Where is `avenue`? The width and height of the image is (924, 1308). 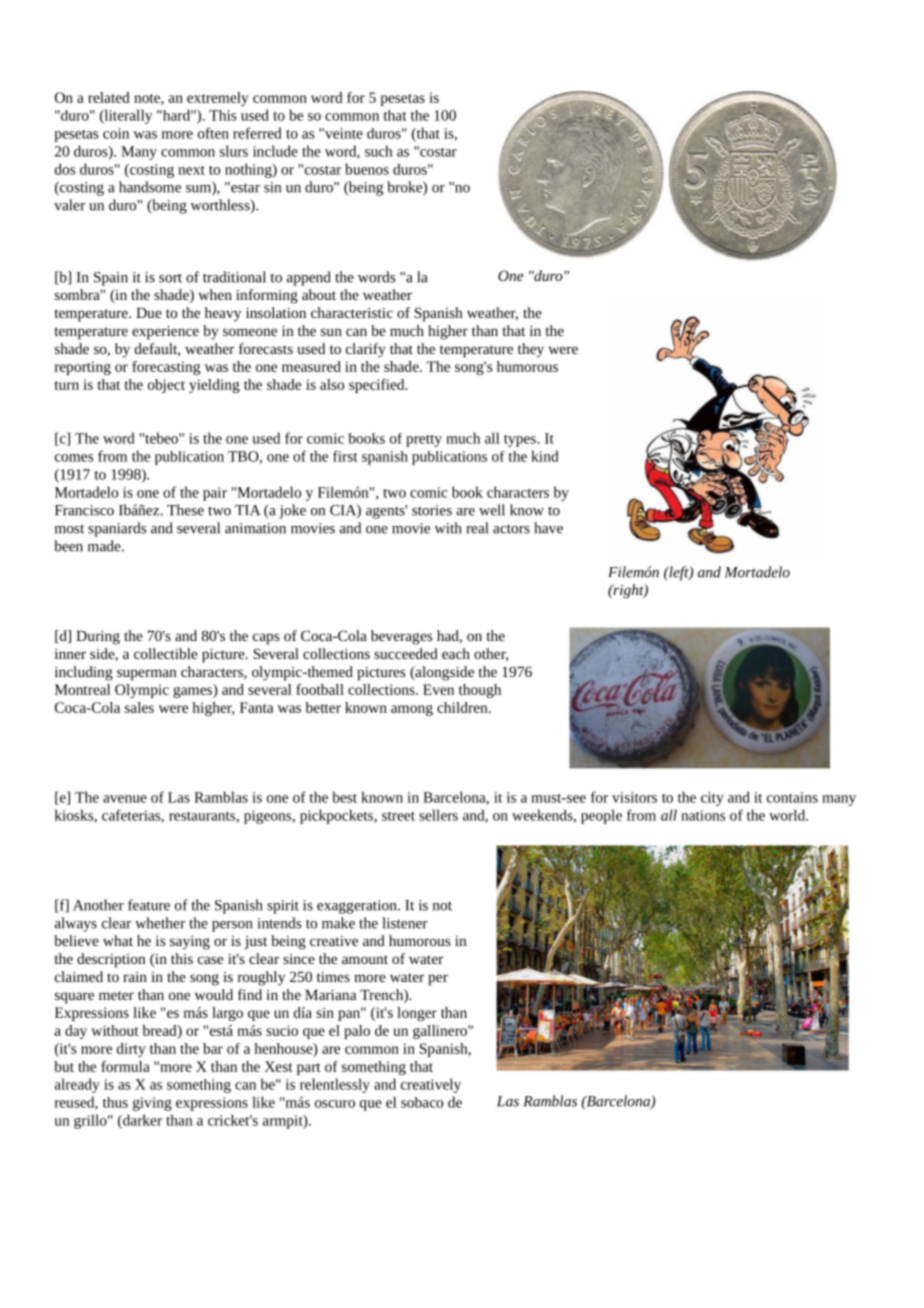 avenue is located at coordinates (125, 799).
